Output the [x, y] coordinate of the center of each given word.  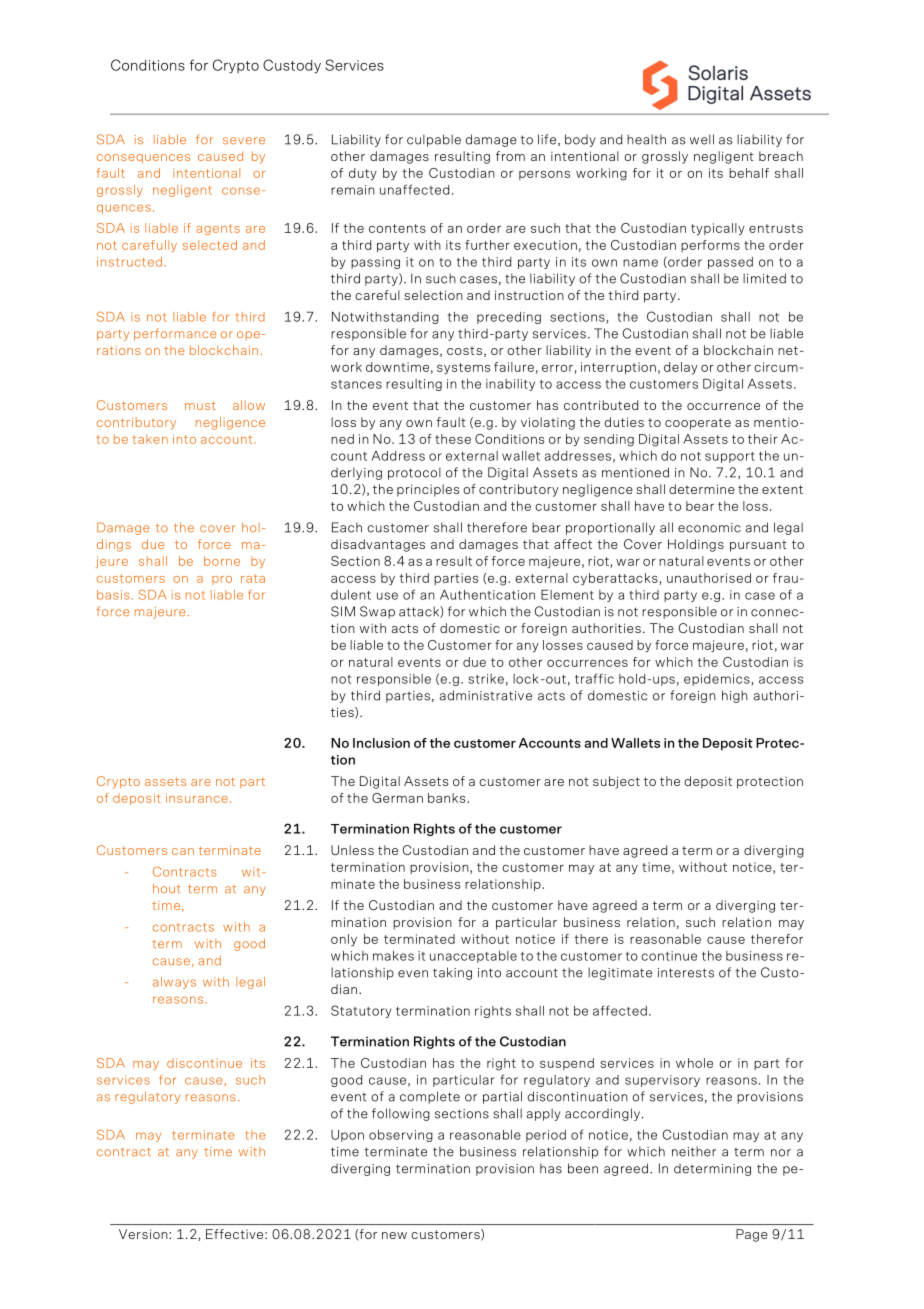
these [453, 439]
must [200, 405]
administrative [486, 695]
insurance [197, 798]
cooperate [698, 424]
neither [694, 1151]
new [394, 1235]
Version [144, 1234]
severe [244, 140]
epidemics [718, 680]
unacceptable [473, 957]
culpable [434, 140]
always [174, 983]
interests [686, 973]
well [702, 139]
